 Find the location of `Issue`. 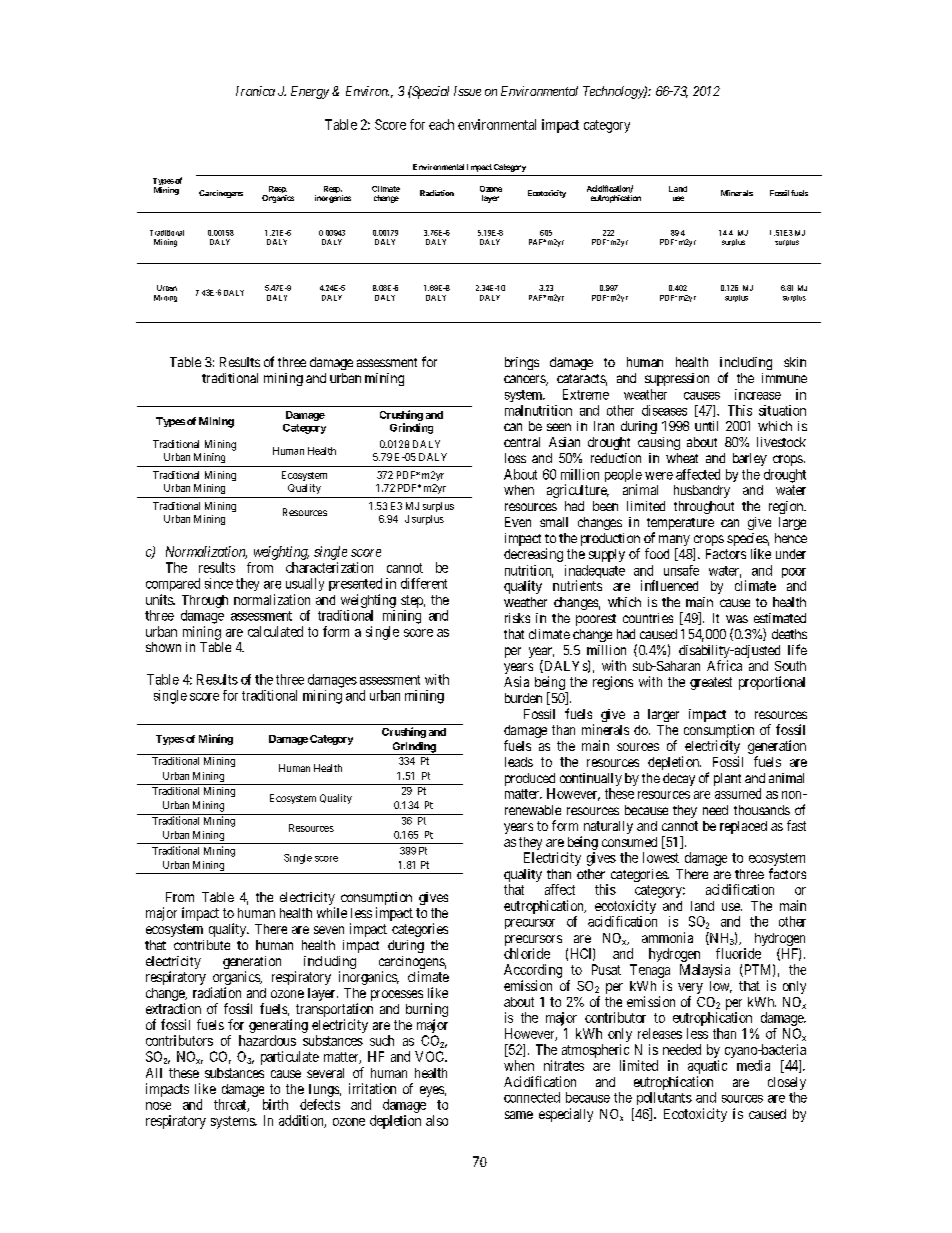

Issue is located at coordinates (467, 91).
